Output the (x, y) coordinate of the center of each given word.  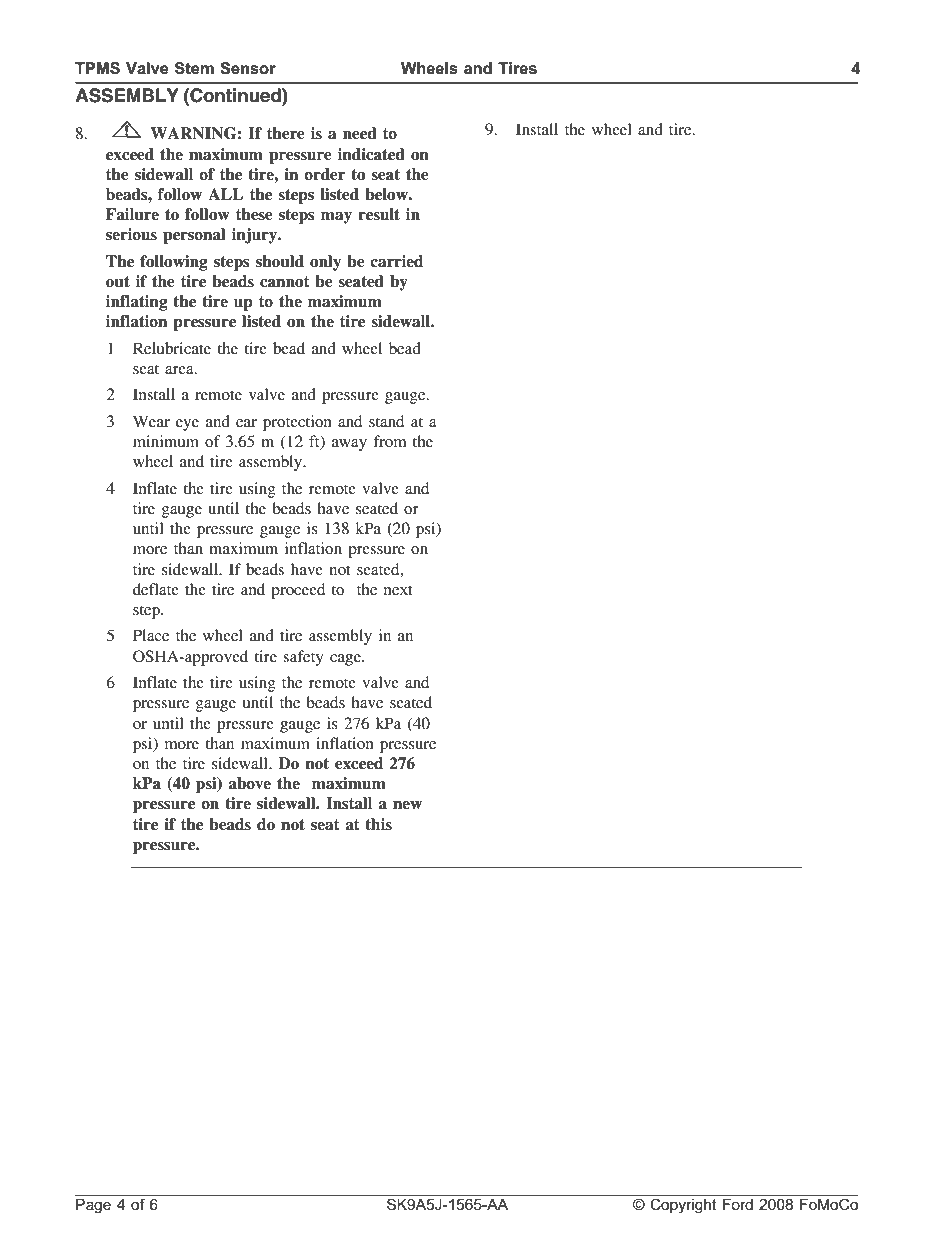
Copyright (683, 1205)
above (249, 783)
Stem (194, 68)
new (407, 805)
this (378, 824)
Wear (151, 421)
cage (346, 660)
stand (386, 421)
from (390, 441)
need (360, 133)
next (398, 590)
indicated (371, 154)
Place (151, 635)
